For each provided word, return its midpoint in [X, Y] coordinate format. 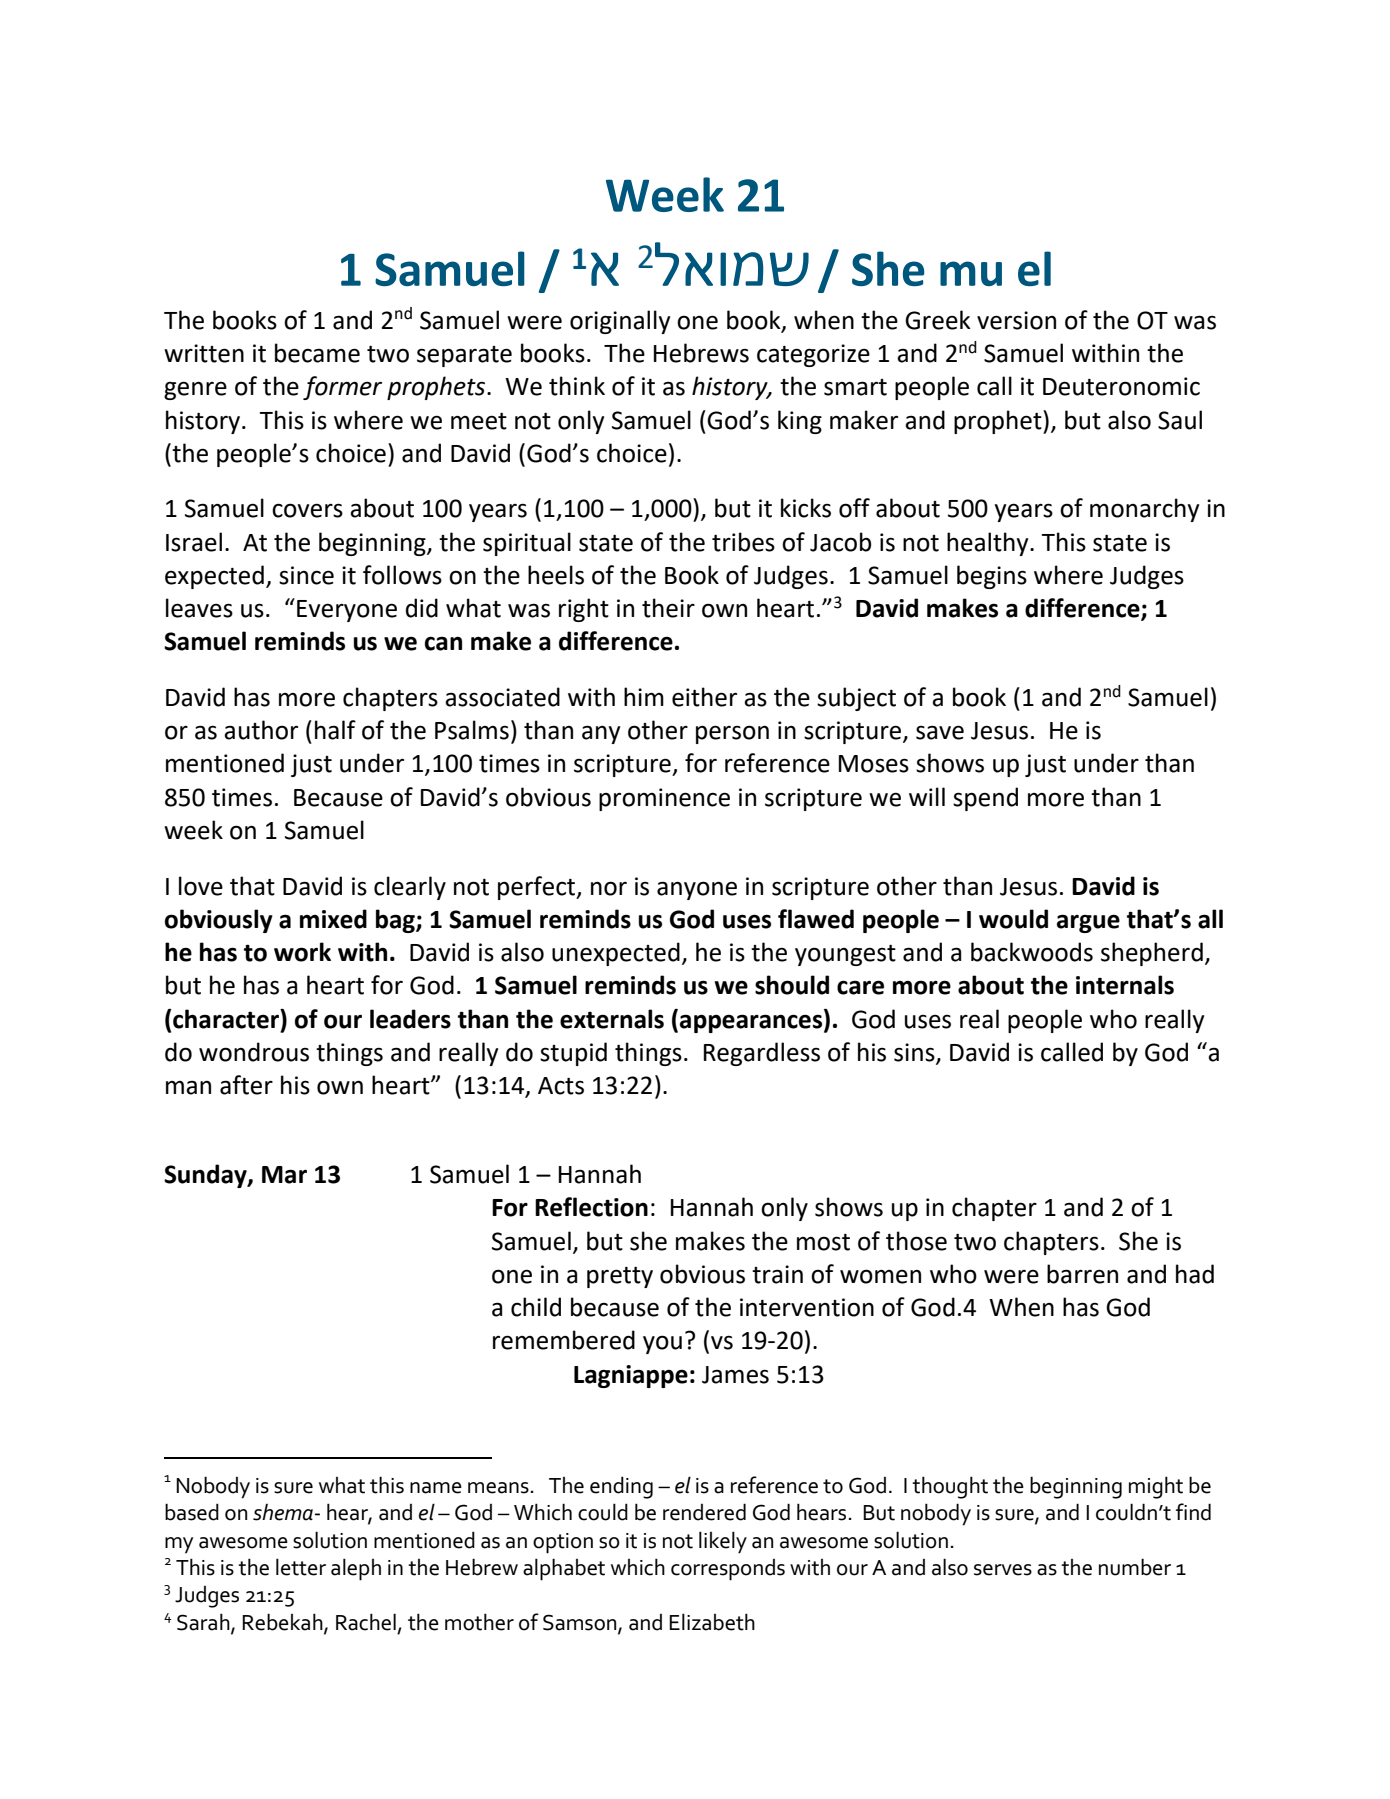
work [302, 952]
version [1016, 320]
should [792, 985]
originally [620, 322]
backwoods [1032, 952]
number [1135, 1567]
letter [301, 1567]
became [317, 353]
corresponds [728, 1570]
